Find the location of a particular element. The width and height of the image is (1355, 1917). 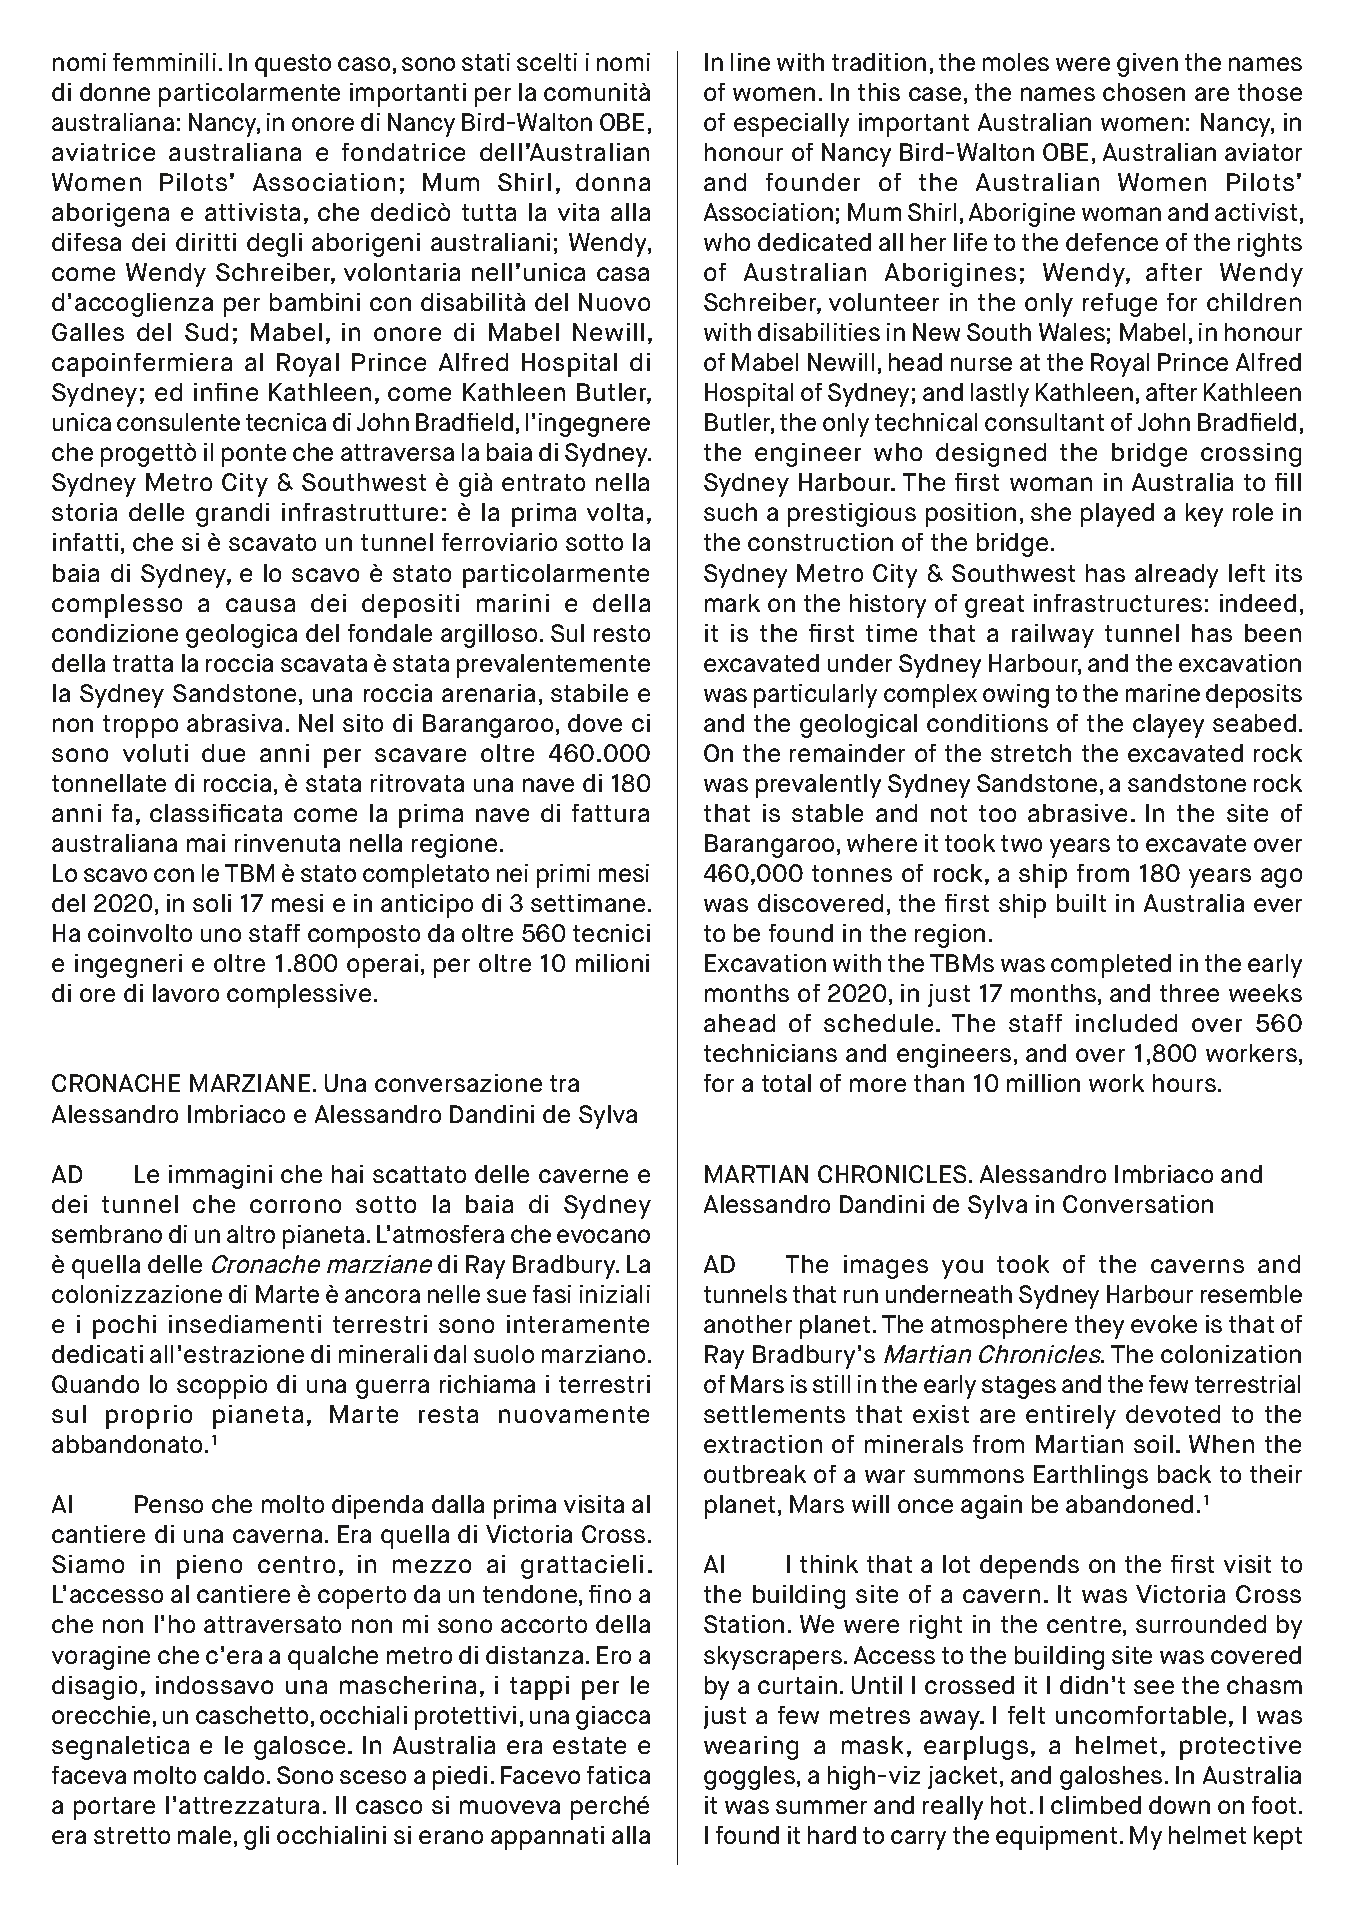

questo is located at coordinates (293, 65).
